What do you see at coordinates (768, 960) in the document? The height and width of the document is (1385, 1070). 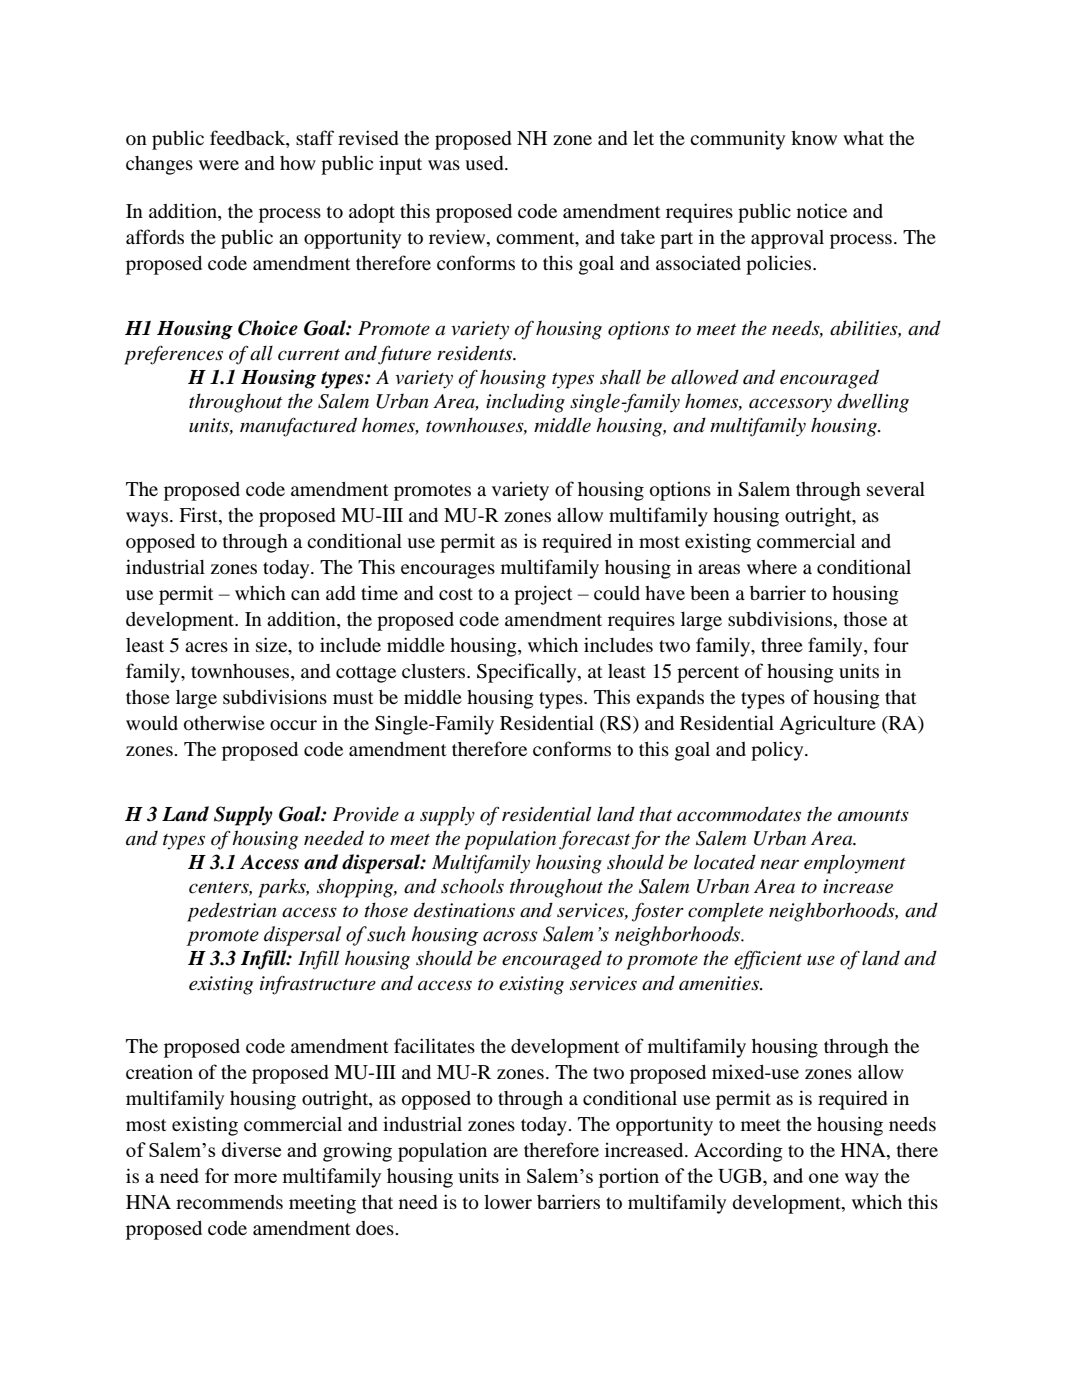 I see `efficient` at bounding box center [768, 960].
